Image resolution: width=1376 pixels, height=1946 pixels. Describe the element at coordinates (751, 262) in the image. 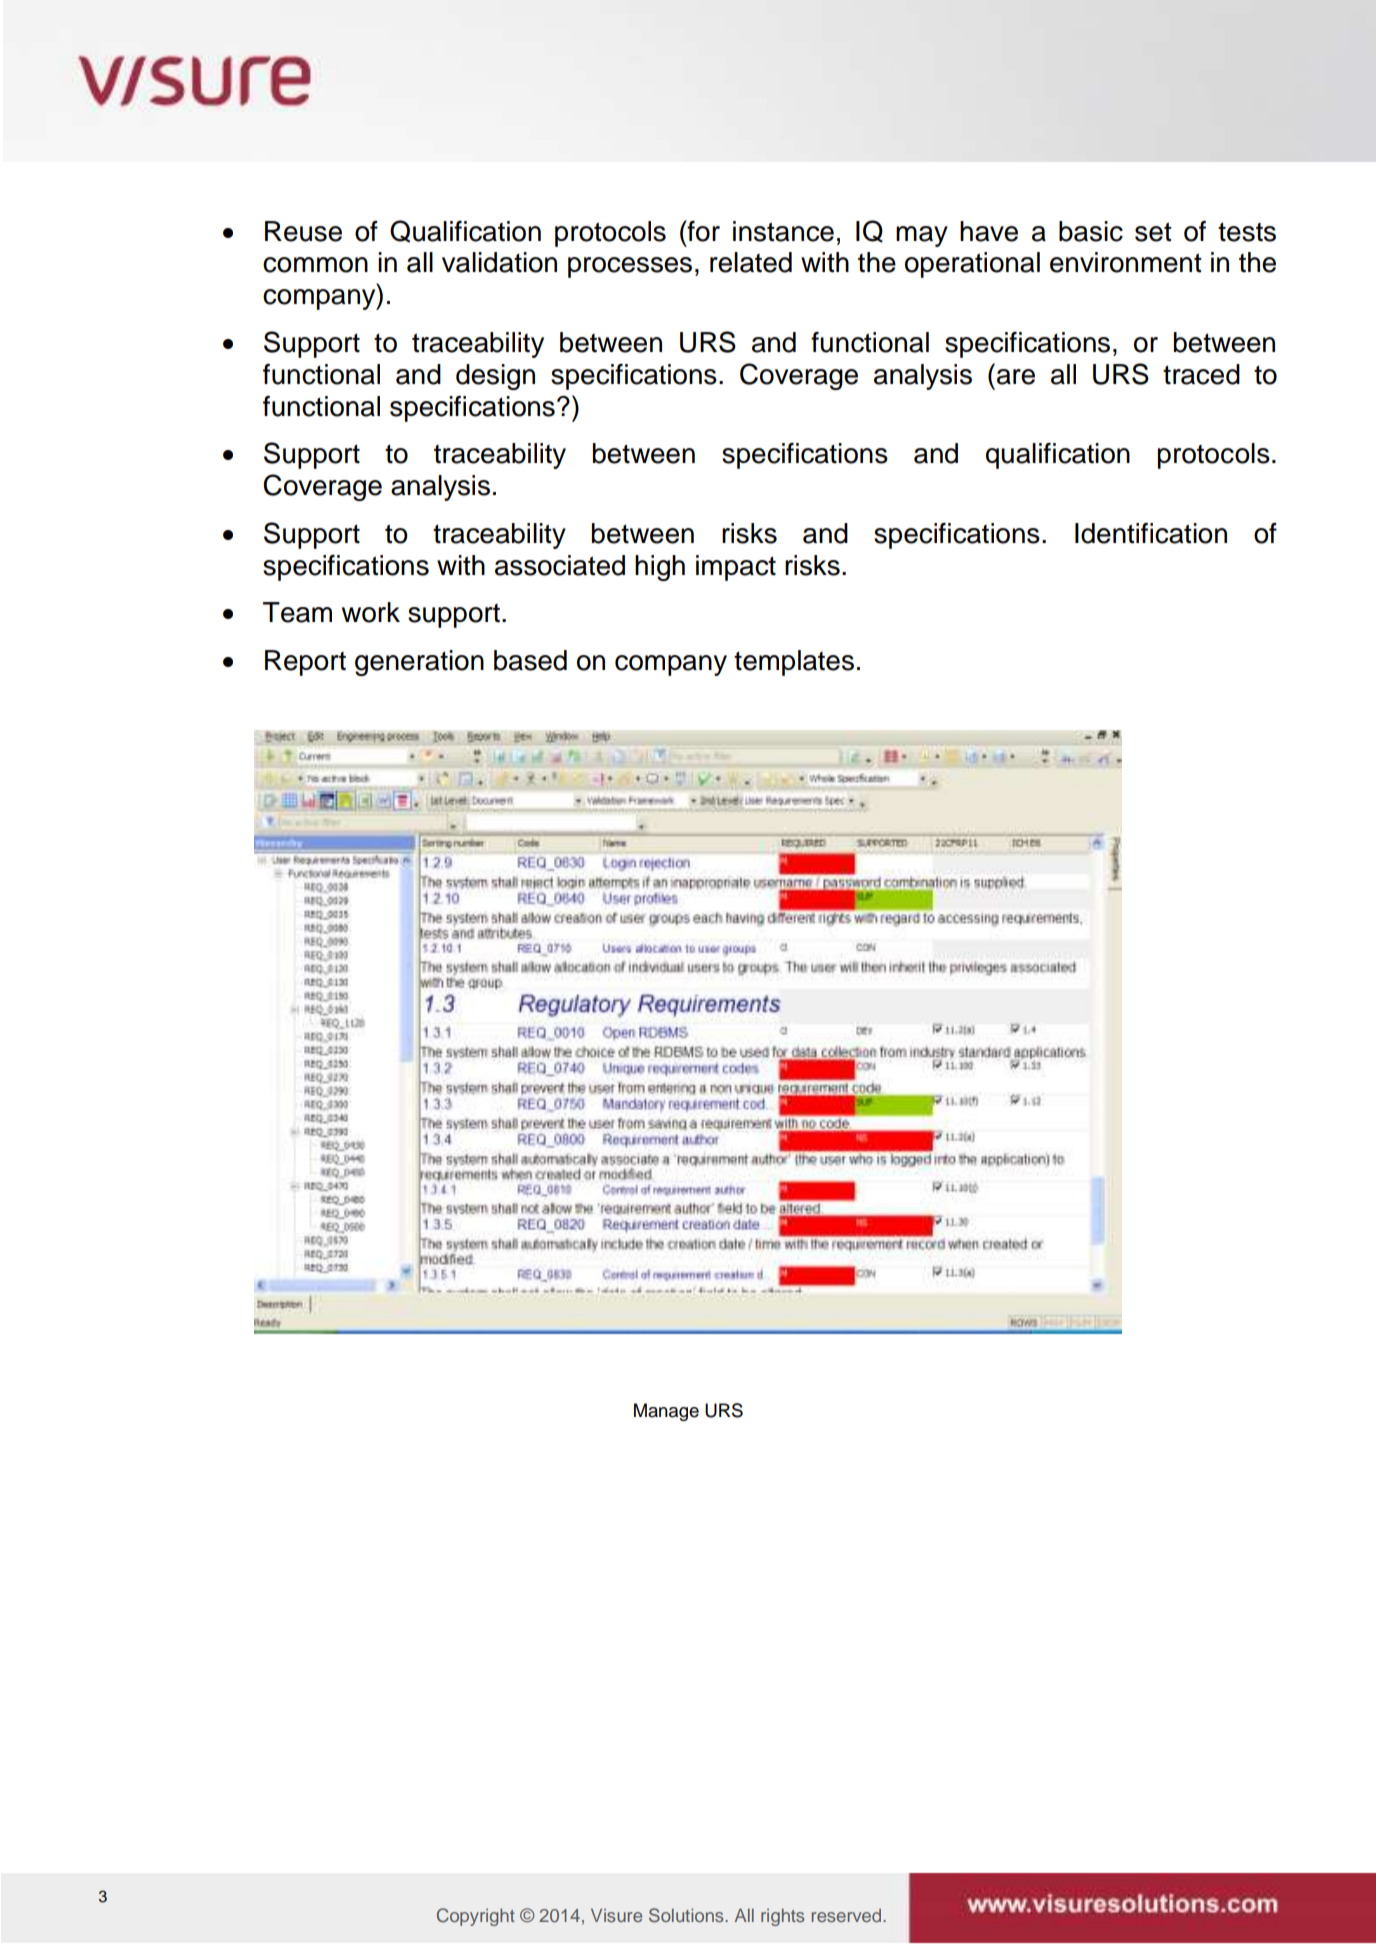

I see `related` at that location.
